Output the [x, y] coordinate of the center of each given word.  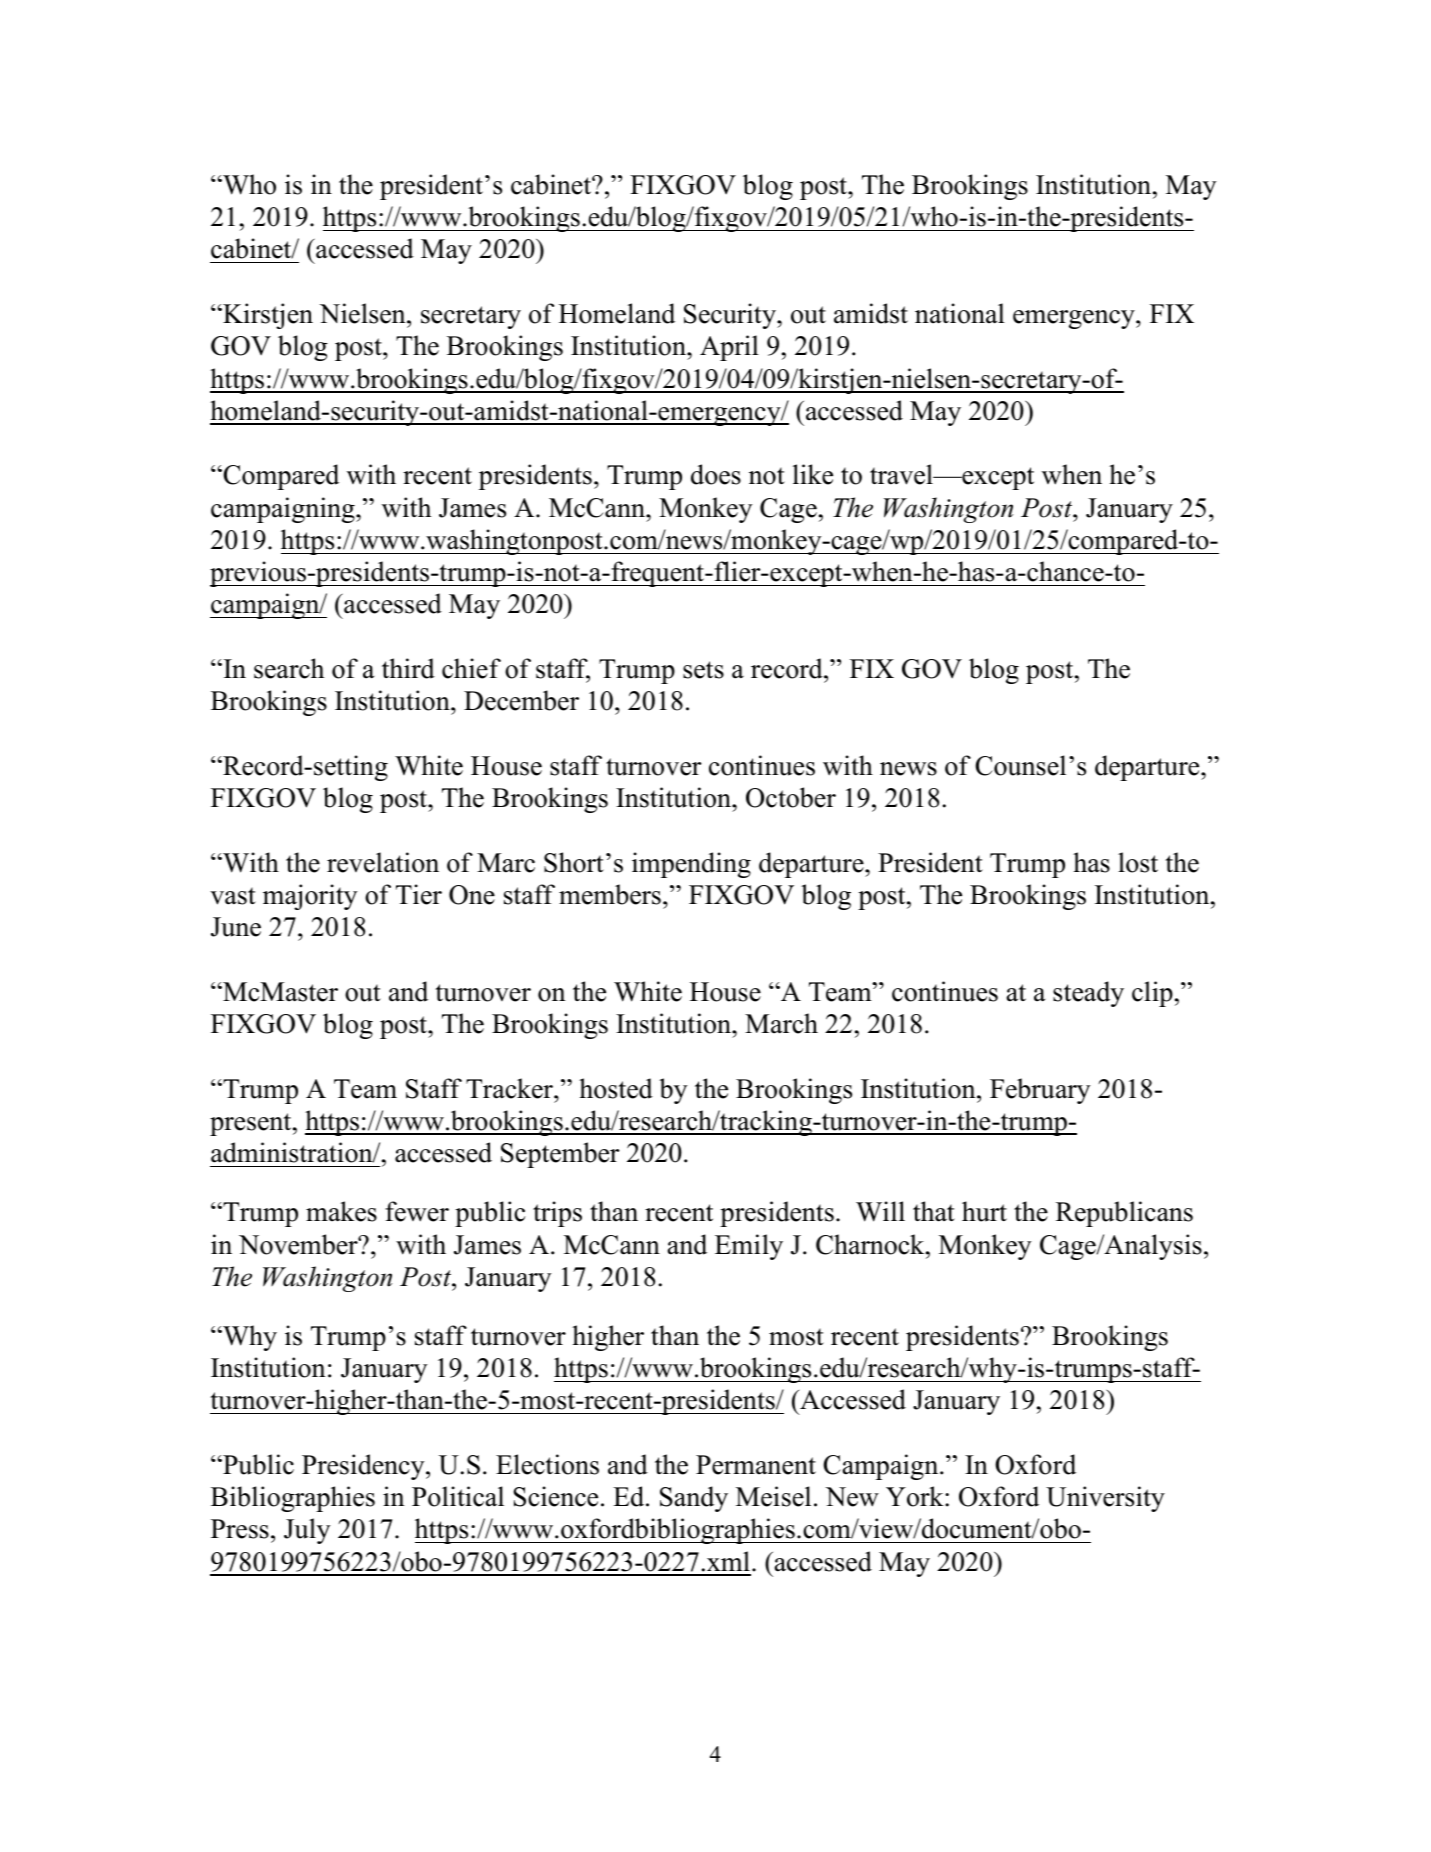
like [813, 474]
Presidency [364, 1467]
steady [1088, 994]
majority [310, 897]
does [716, 474]
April [729, 348]
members [610, 894]
